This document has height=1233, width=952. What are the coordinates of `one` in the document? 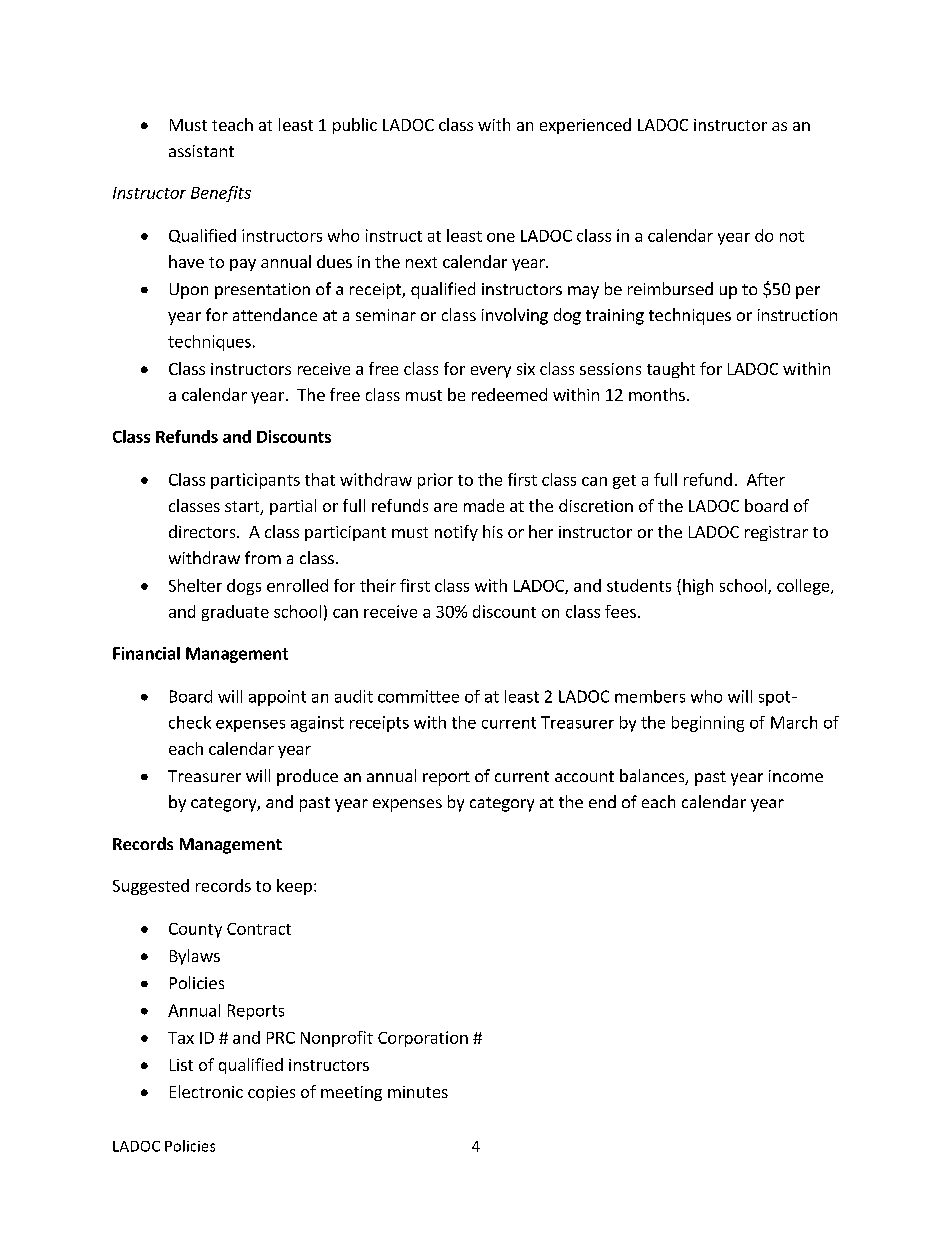 It's located at (501, 237).
